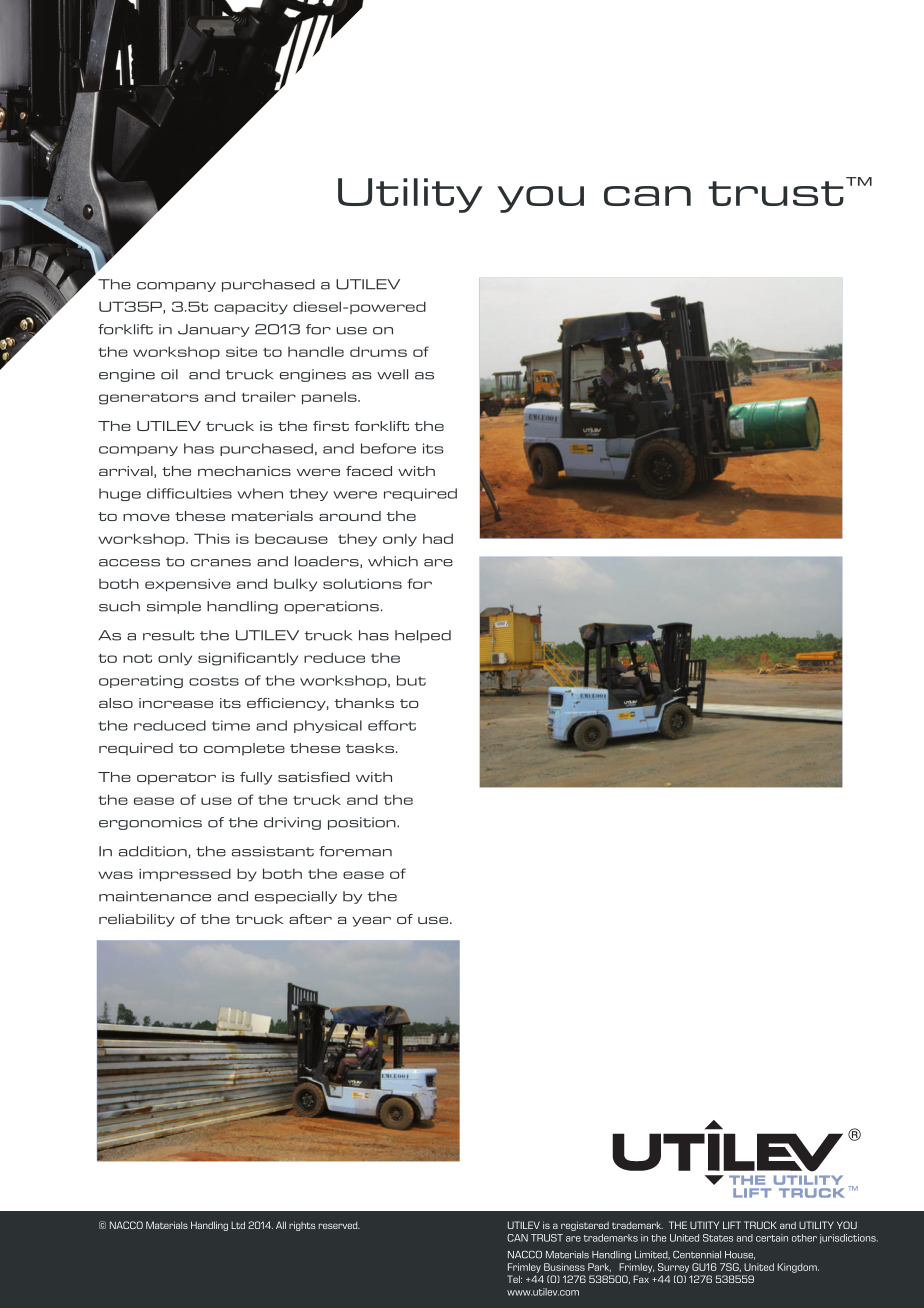 The height and width of the screenshot is (1308, 924). What do you see at coordinates (238, 1225) in the screenshot?
I see `Ltd` at bounding box center [238, 1225].
